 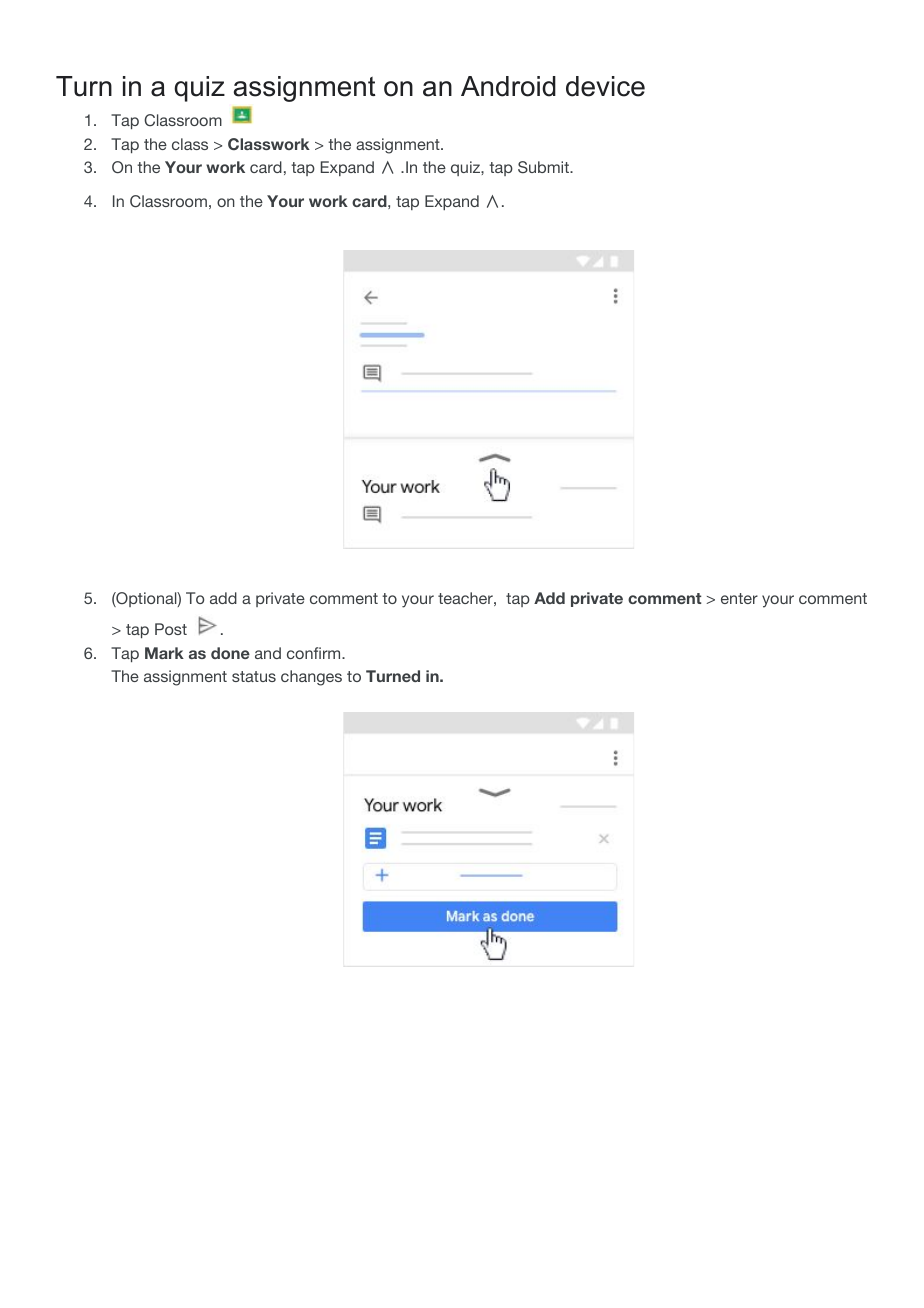 What do you see at coordinates (544, 167) in the screenshot?
I see `Submit` at bounding box center [544, 167].
